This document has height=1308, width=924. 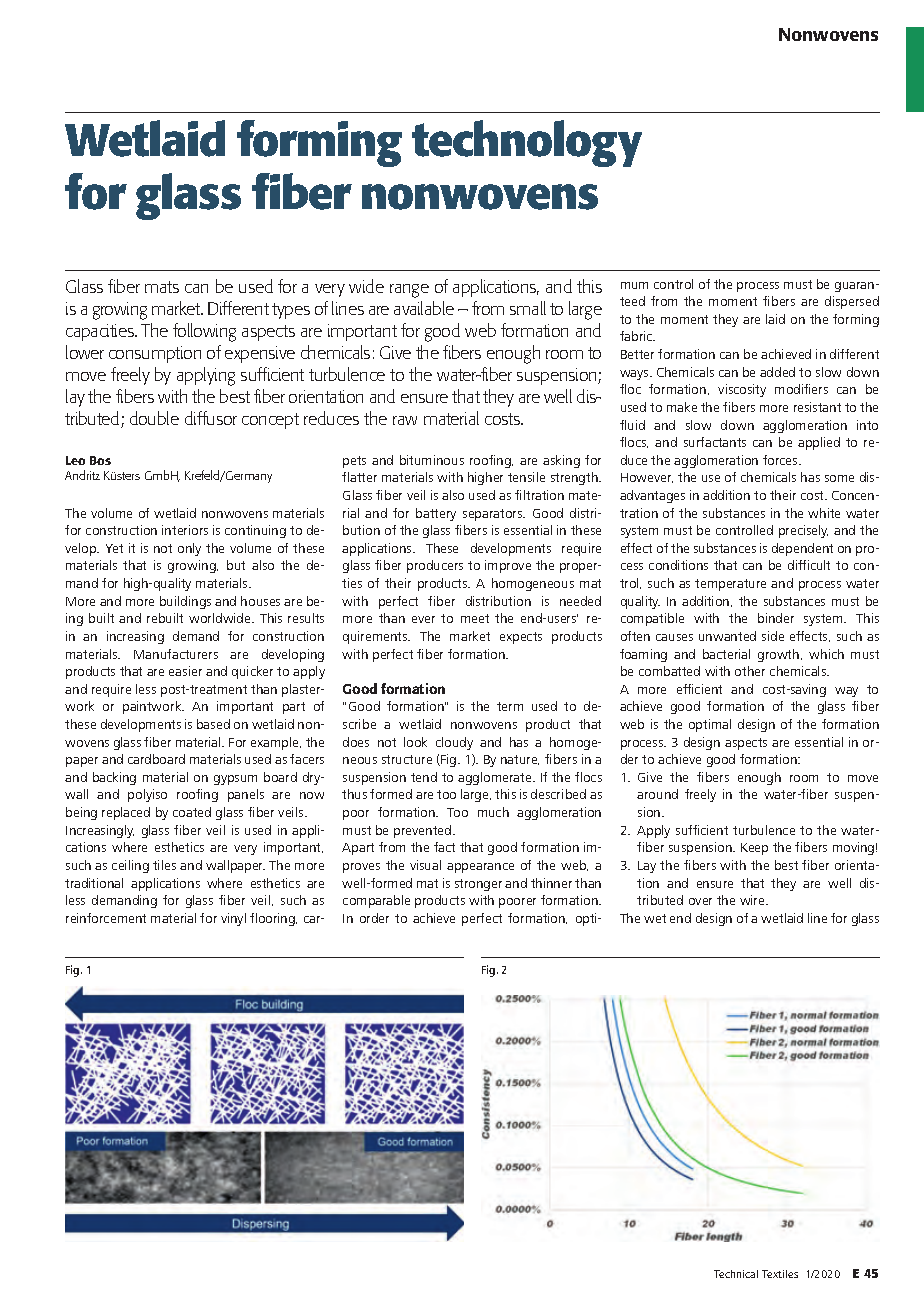 What do you see at coordinates (162, 287) in the document?
I see `mats` at bounding box center [162, 287].
